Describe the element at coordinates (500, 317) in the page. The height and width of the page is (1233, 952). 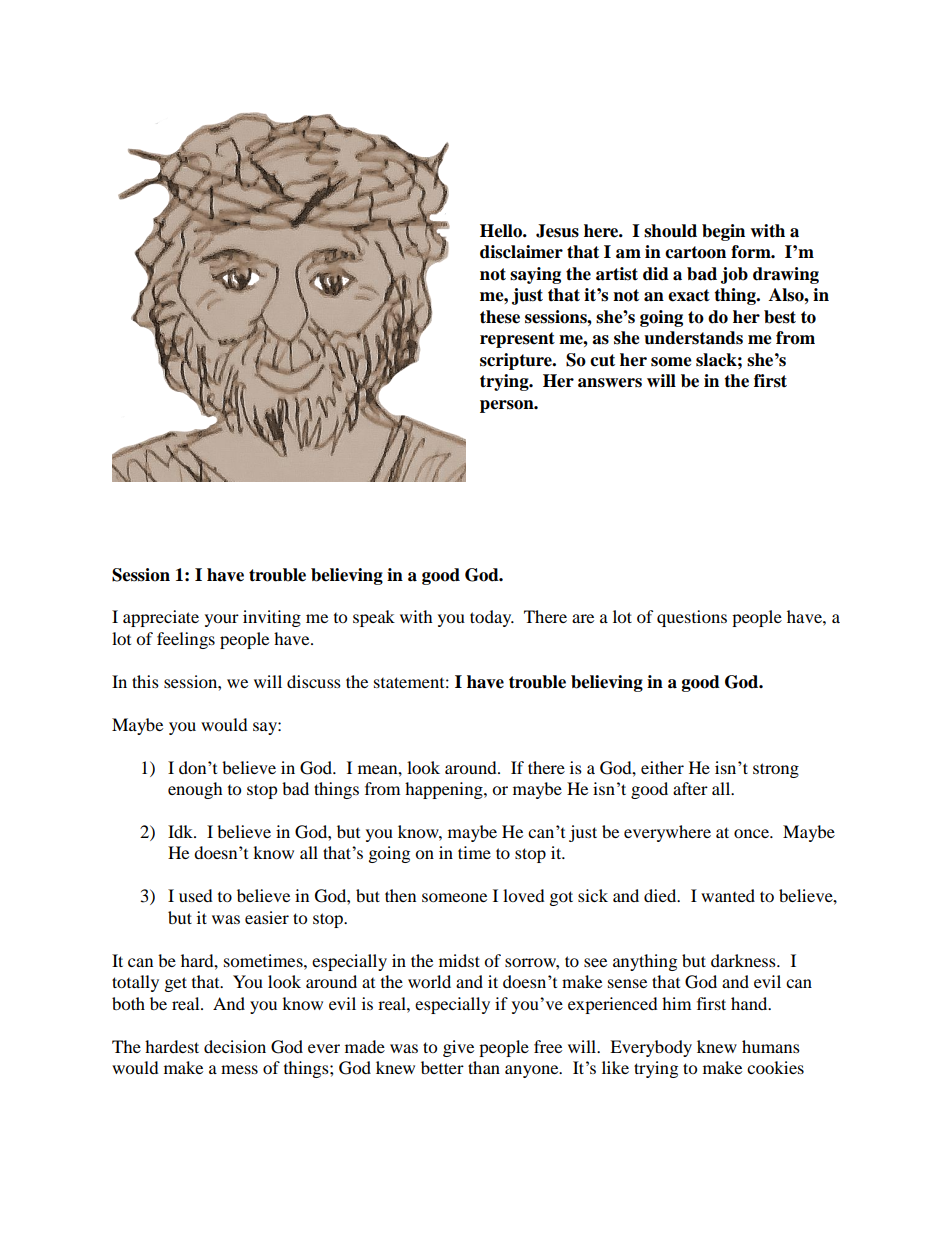
I see `these` at that location.
